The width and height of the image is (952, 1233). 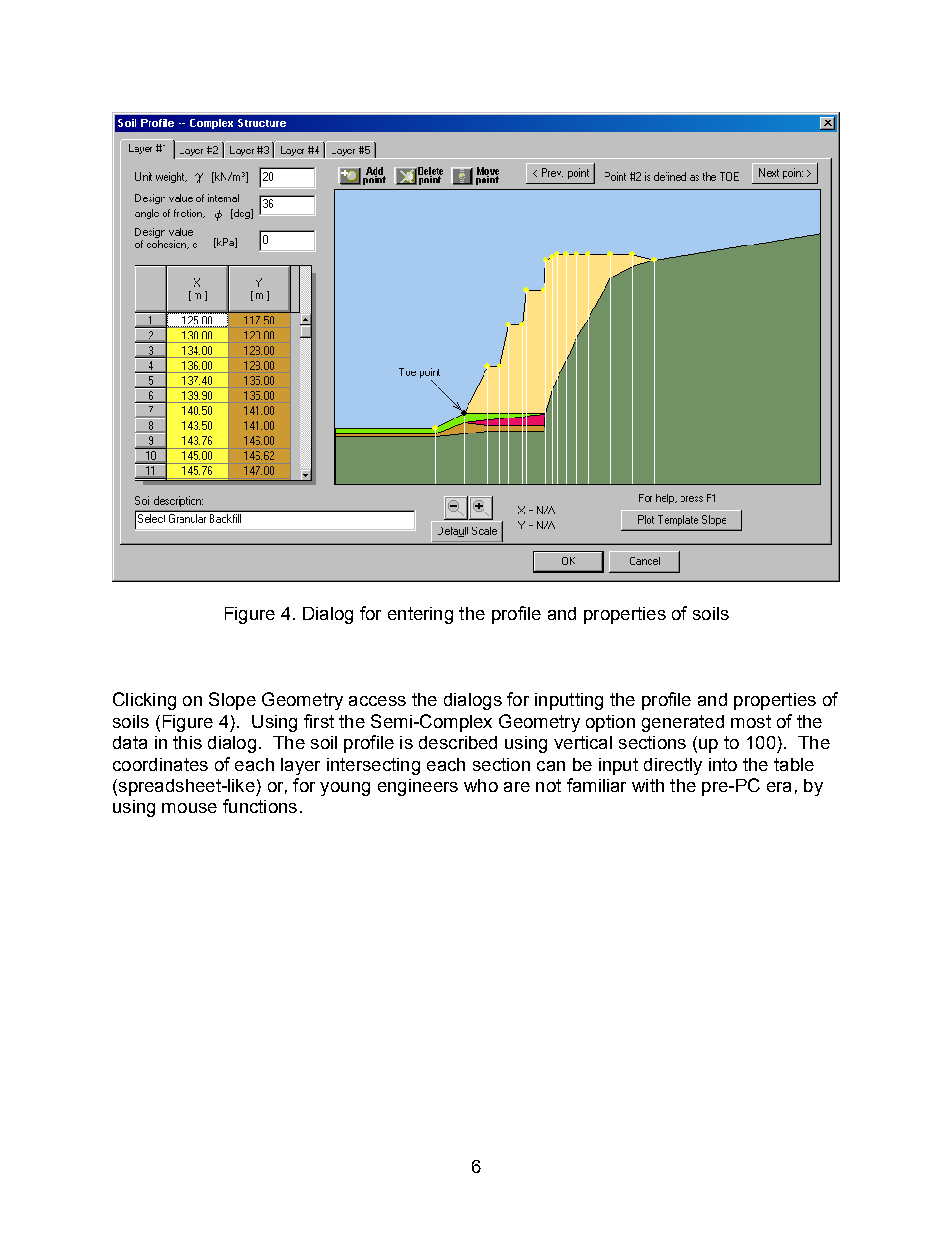 I want to click on most, so click(x=751, y=721).
